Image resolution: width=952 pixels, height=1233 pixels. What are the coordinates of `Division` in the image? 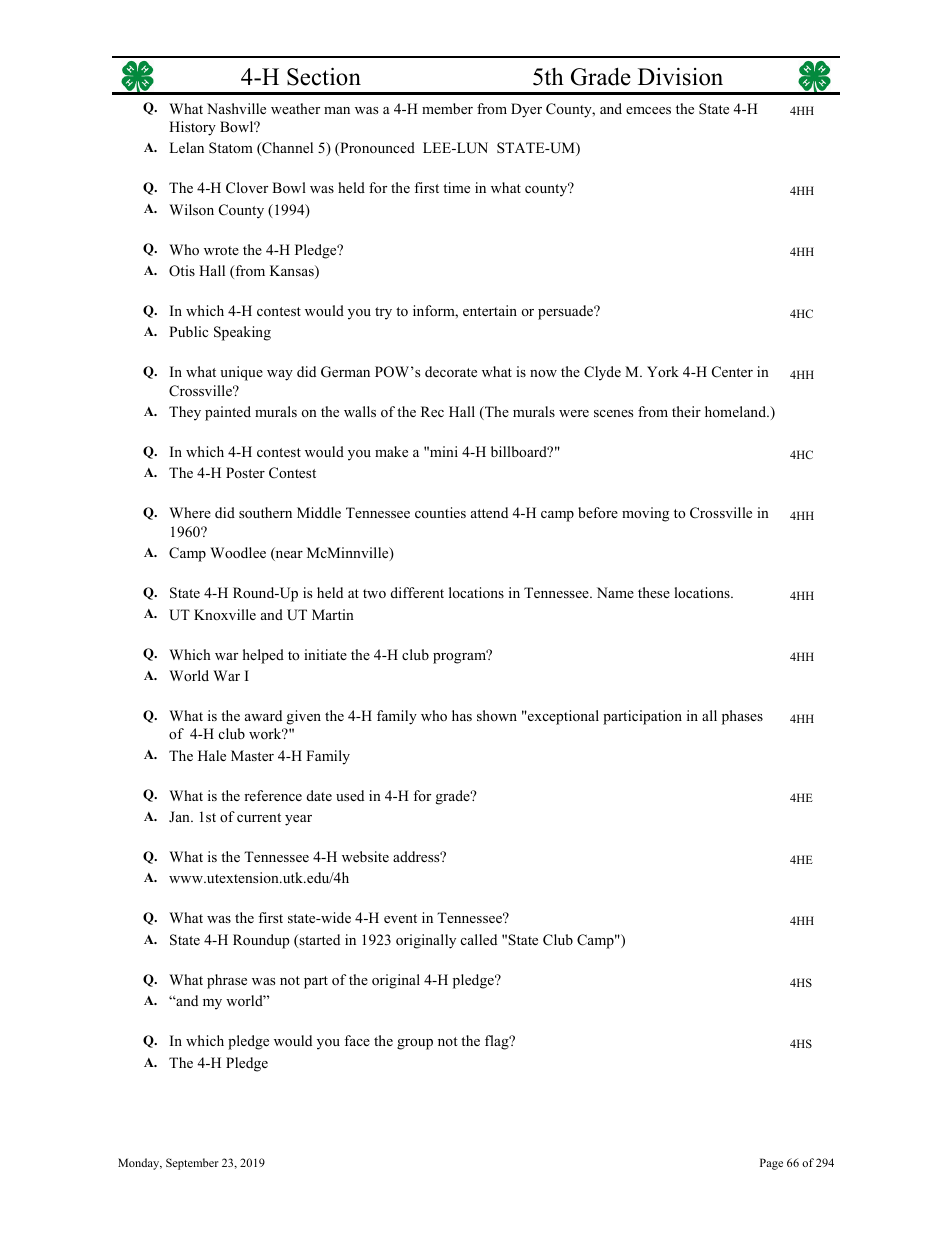 It's located at (680, 76).
